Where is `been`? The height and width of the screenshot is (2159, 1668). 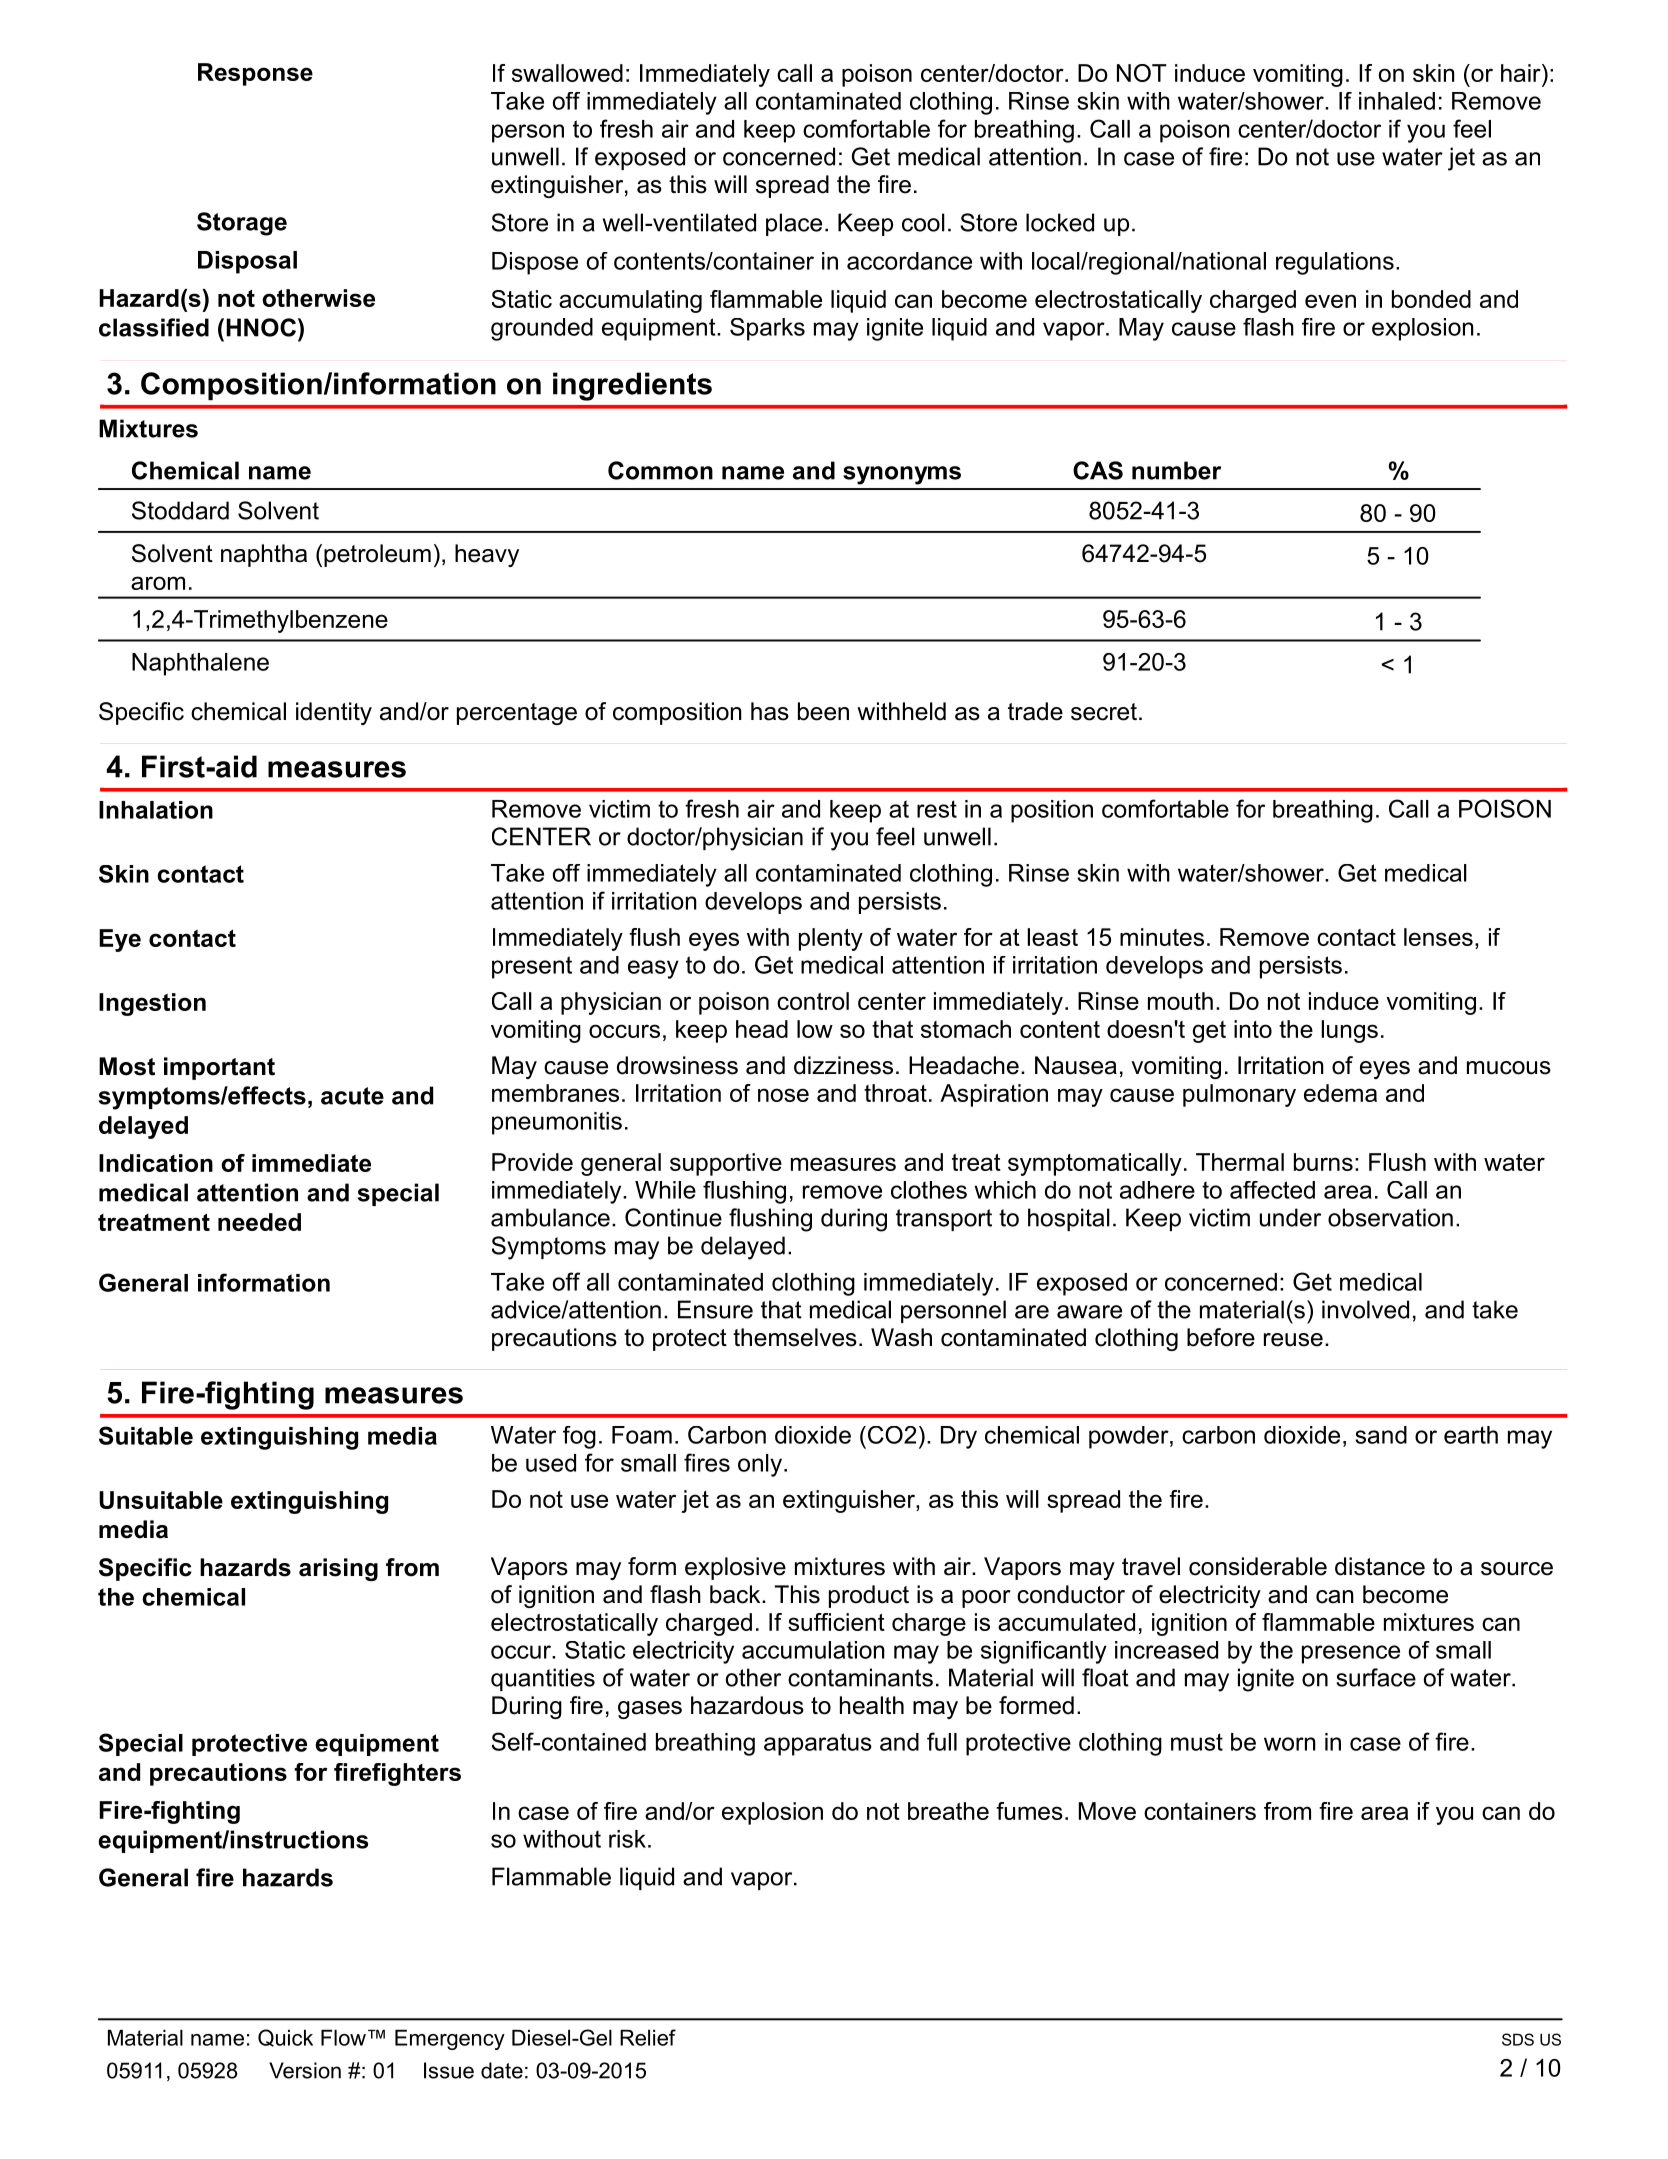
been is located at coordinates (823, 711).
